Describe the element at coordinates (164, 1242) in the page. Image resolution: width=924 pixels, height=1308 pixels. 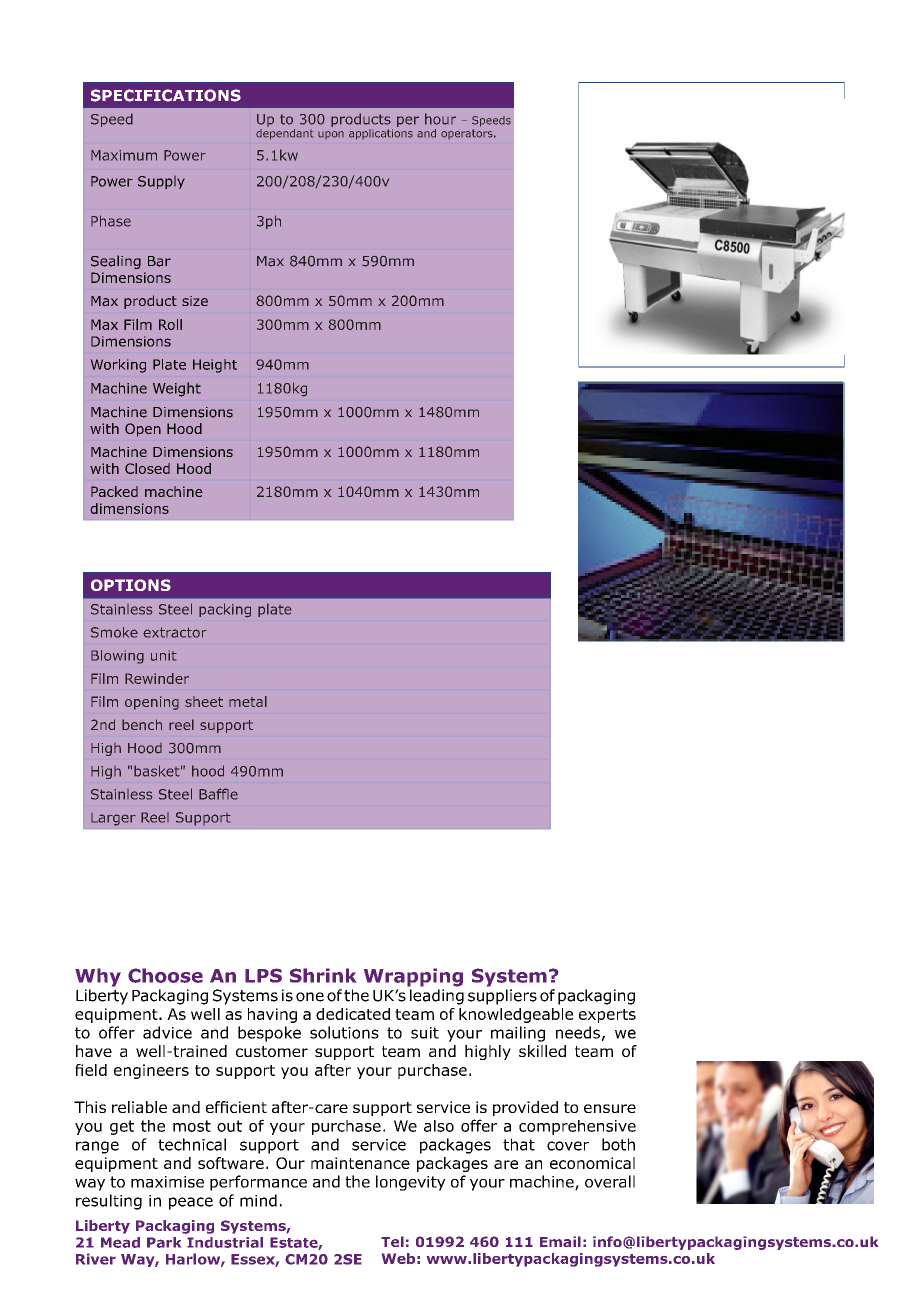
I see `Park` at that location.
